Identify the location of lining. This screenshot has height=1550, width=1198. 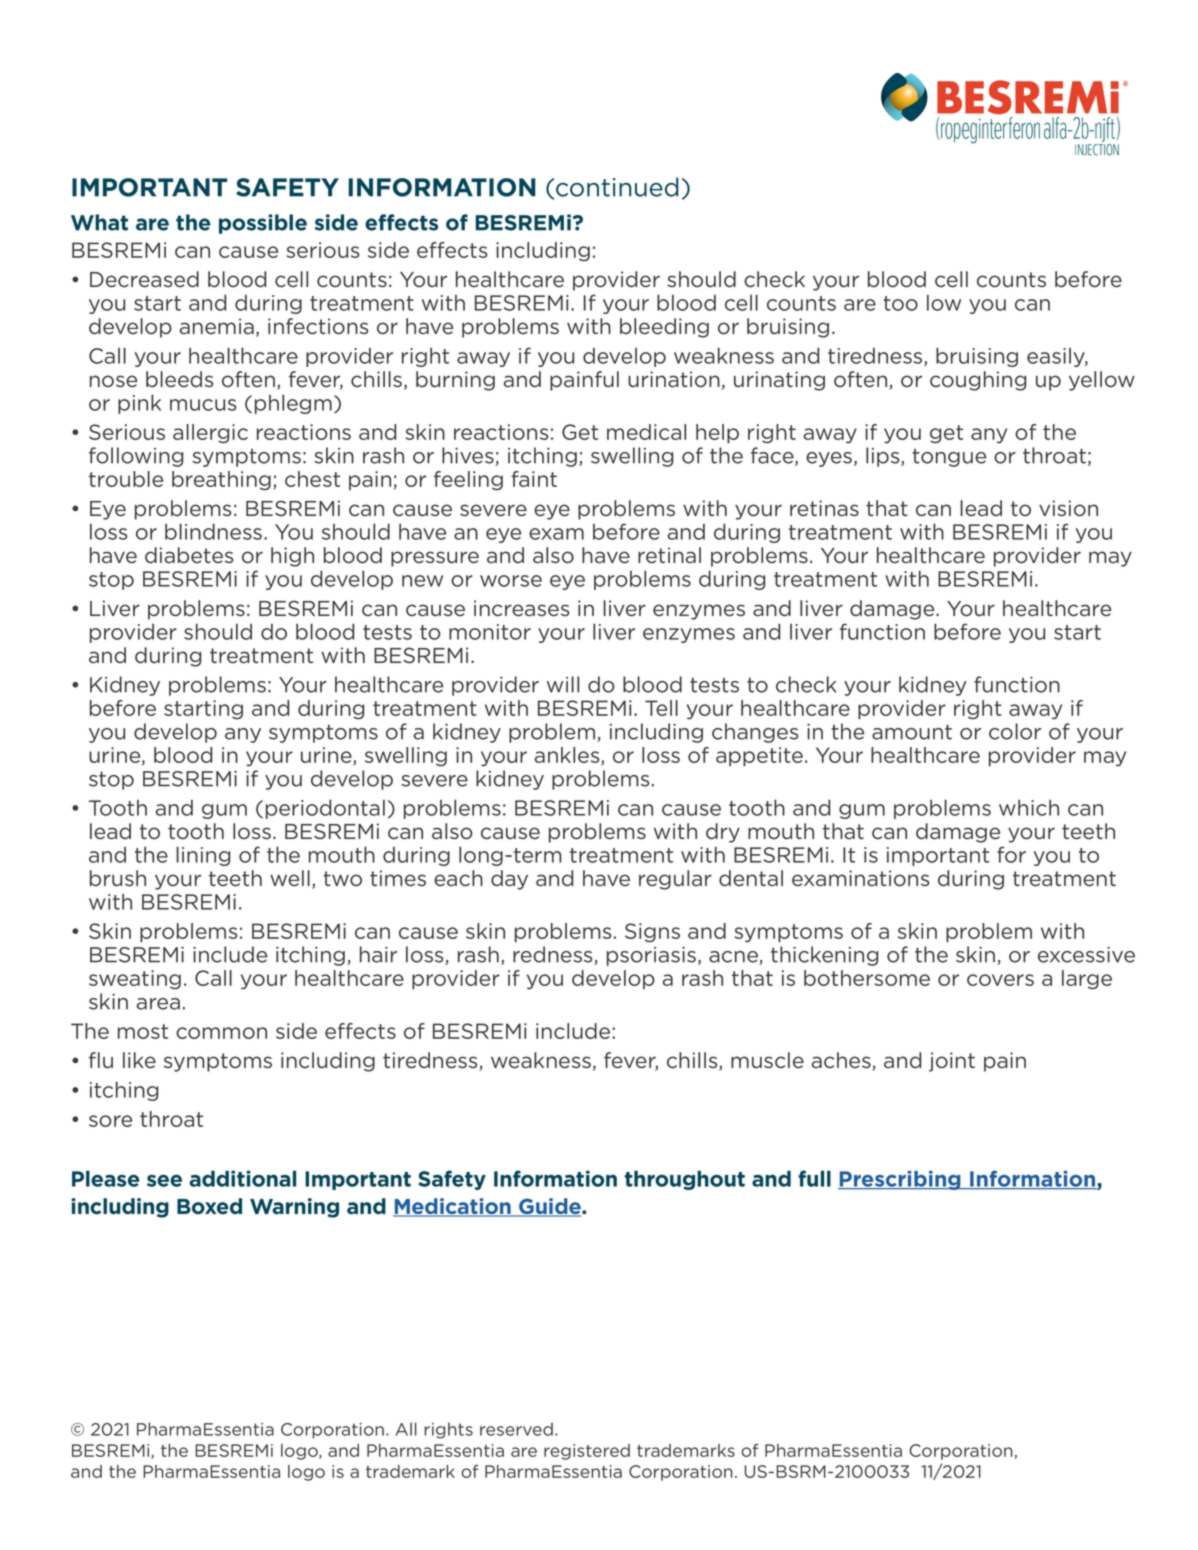
(203, 856).
